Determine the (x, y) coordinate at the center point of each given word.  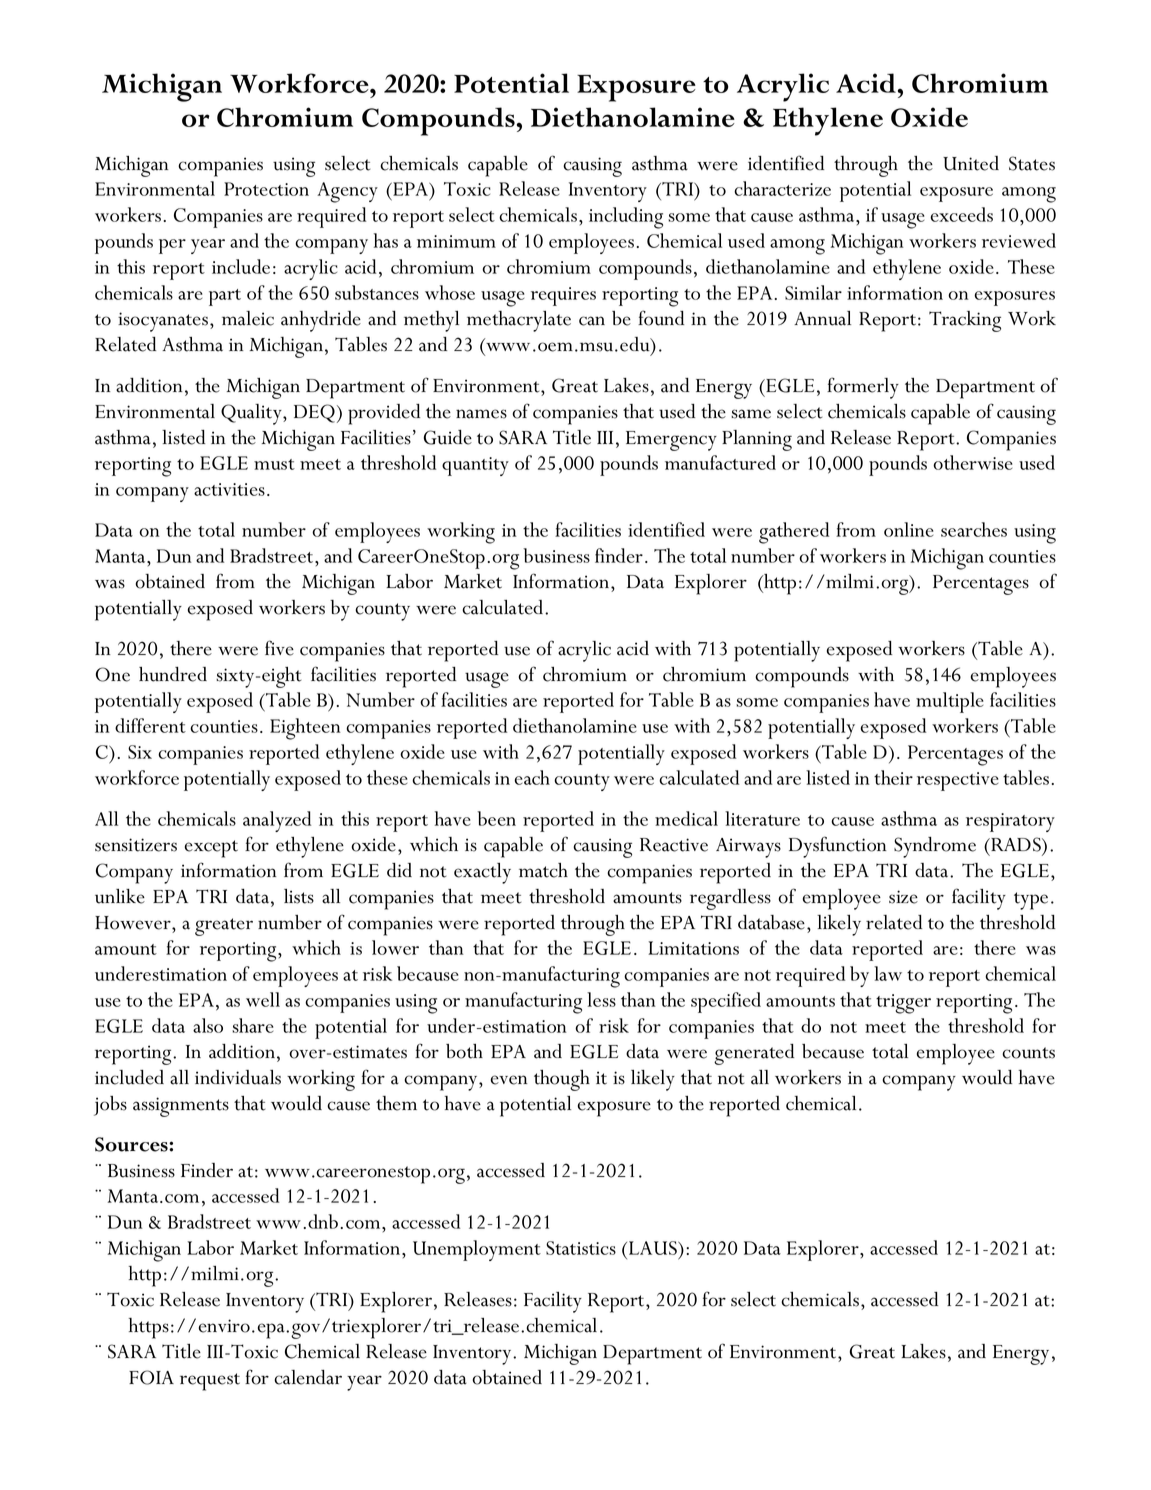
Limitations (693, 948)
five (279, 648)
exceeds (961, 214)
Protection (266, 189)
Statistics (581, 1248)
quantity (475, 466)
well (263, 999)
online (908, 529)
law (888, 973)
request (210, 1382)
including (626, 218)
